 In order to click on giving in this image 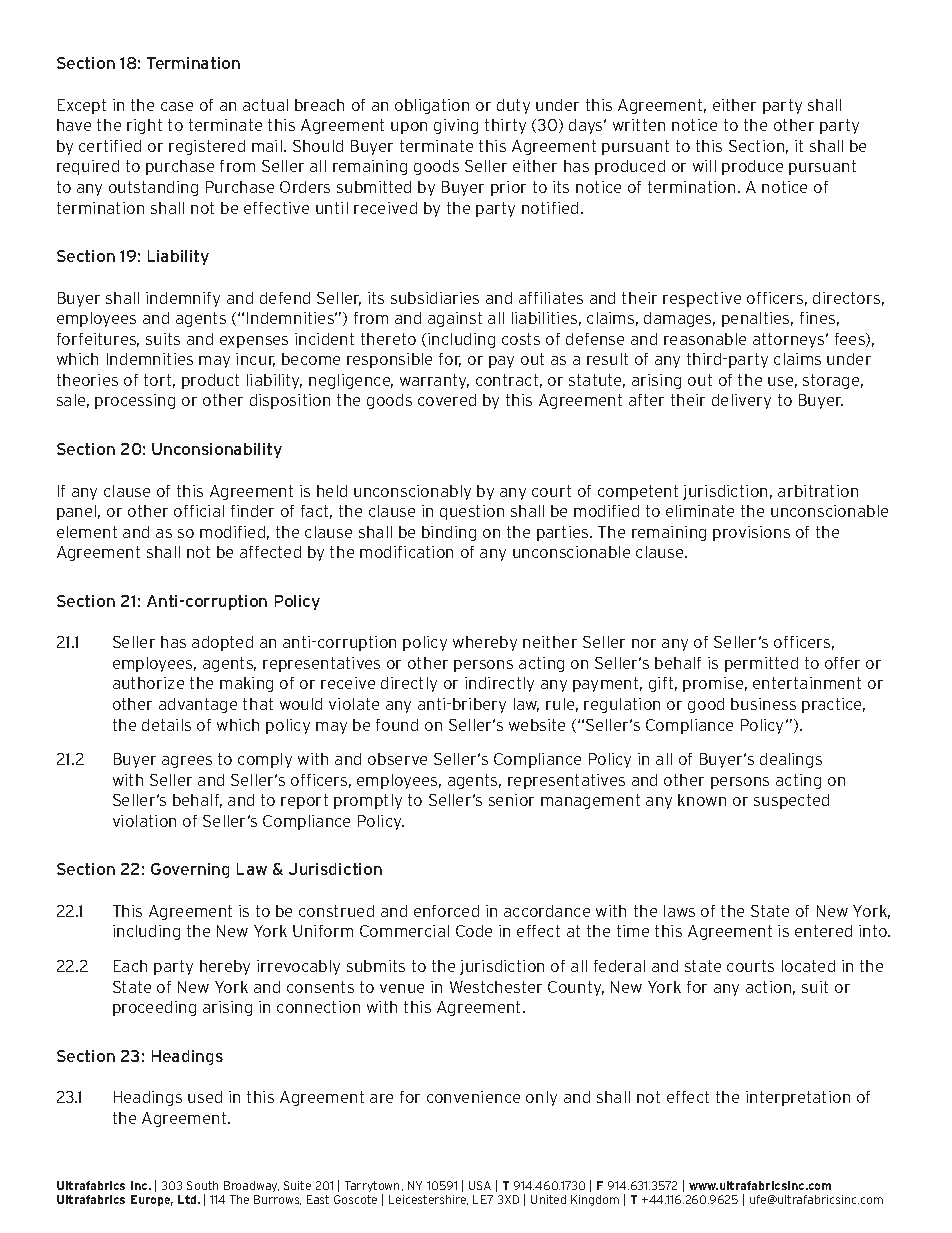, I will do `click(456, 126)`.
